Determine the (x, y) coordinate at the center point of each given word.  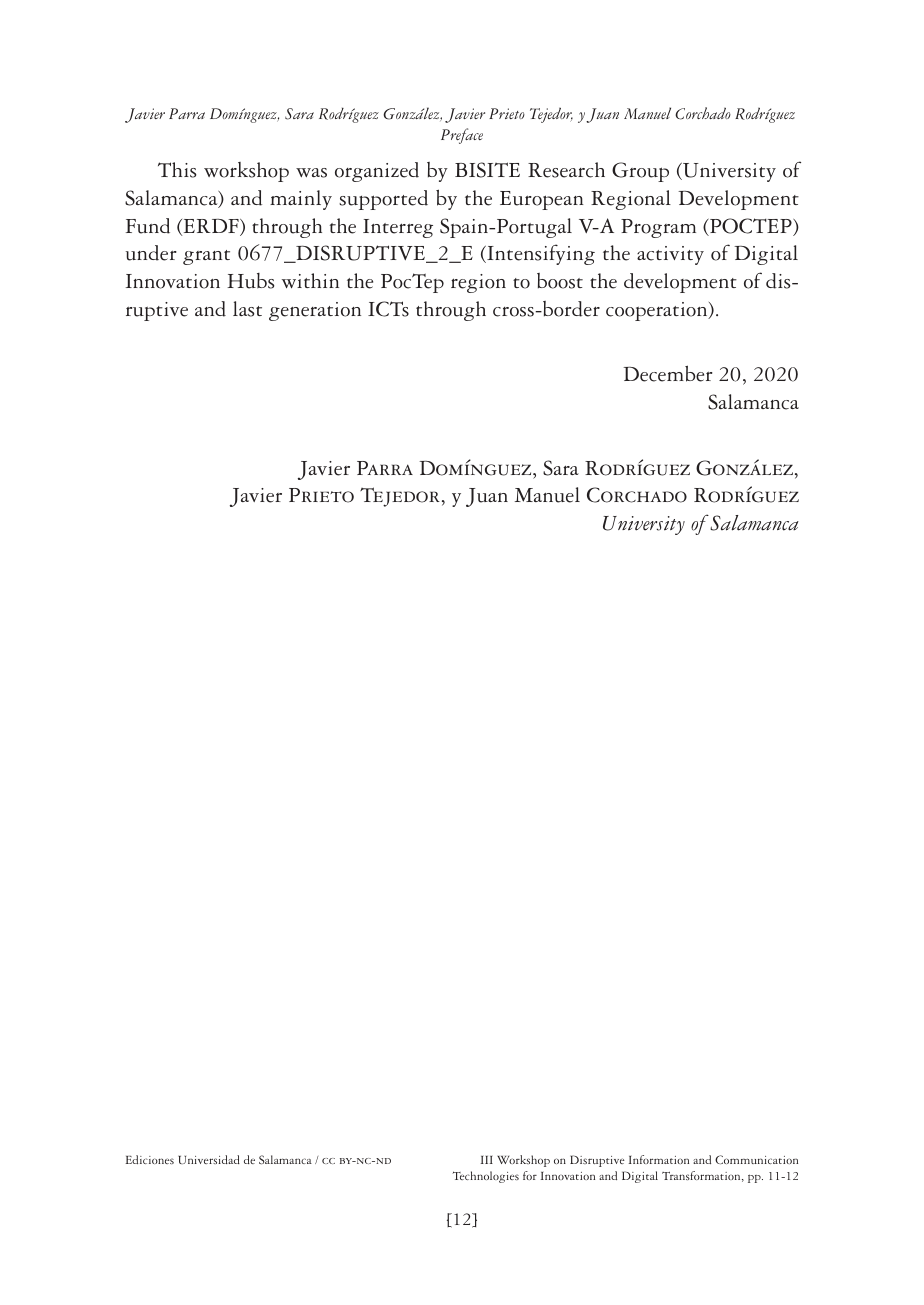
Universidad (209, 1159)
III (487, 1160)
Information (659, 1159)
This (177, 170)
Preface (462, 136)
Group (640, 172)
